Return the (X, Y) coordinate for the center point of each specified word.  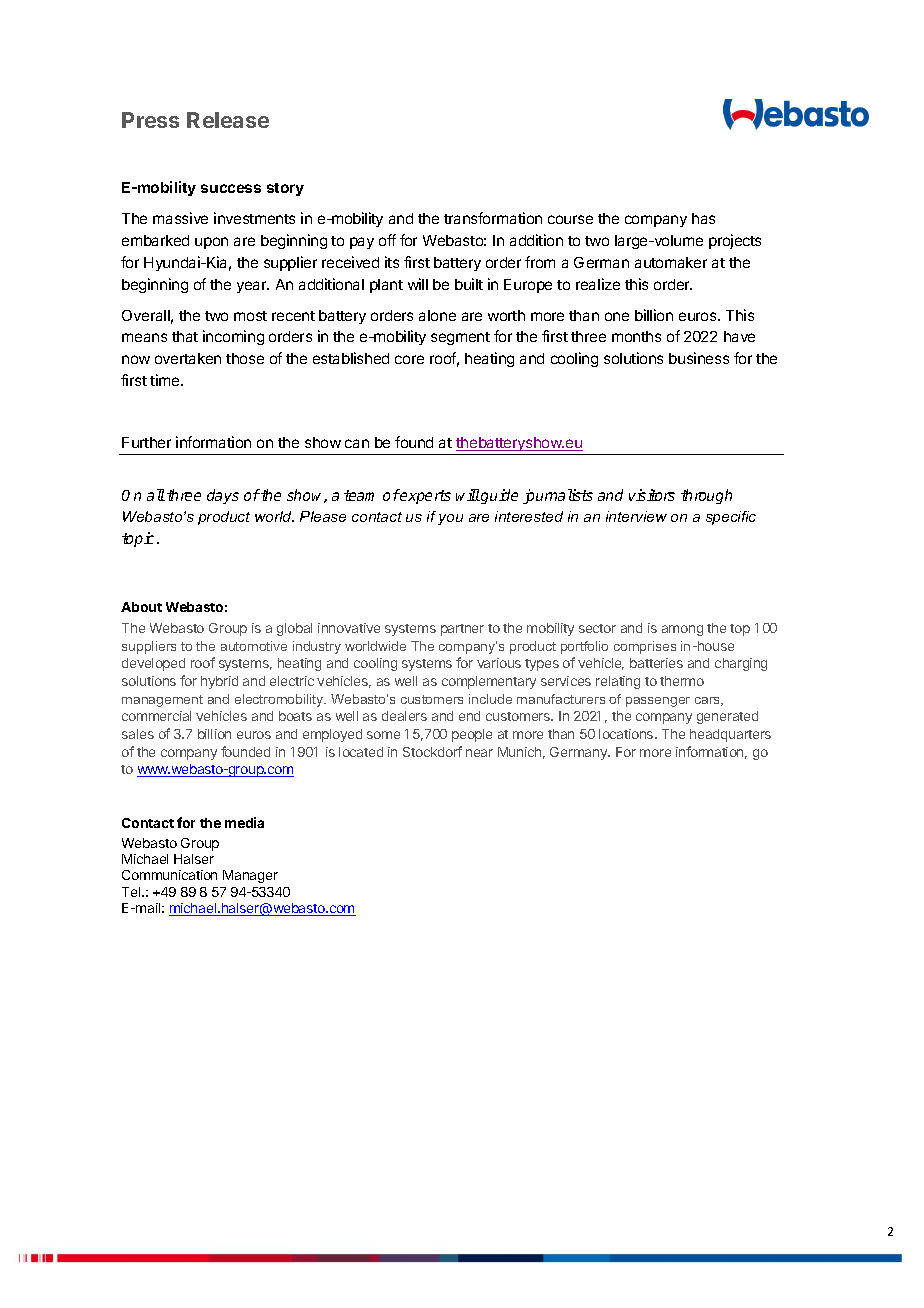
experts (425, 496)
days (223, 496)
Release (228, 120)
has (703, 218)
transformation (493, 218)
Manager (250, 876)
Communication (169, 875)
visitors (652, 495)
